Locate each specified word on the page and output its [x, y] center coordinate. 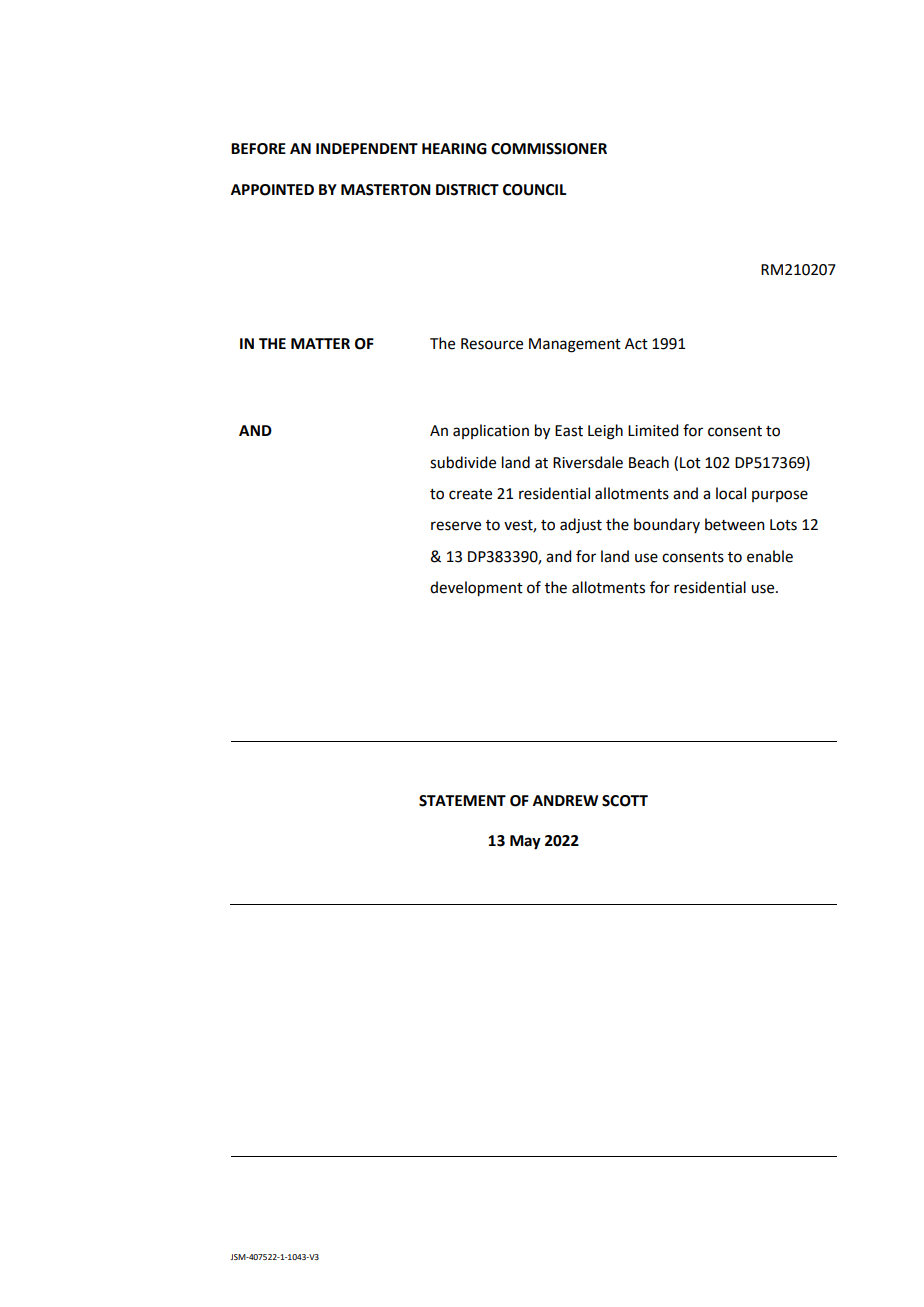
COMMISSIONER [549, 149]
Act [636, 344]
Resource [492, 344]
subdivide [463, 462]
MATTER [320, 343]
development [476, 589]
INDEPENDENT [367, 148]
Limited [653, 430]
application [491, 431]
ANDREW [565, 800]
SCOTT [625, 801]
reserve [456, 526]
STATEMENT [462, 801]
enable [770, 556]
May [525, 842]
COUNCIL [534, 190]
